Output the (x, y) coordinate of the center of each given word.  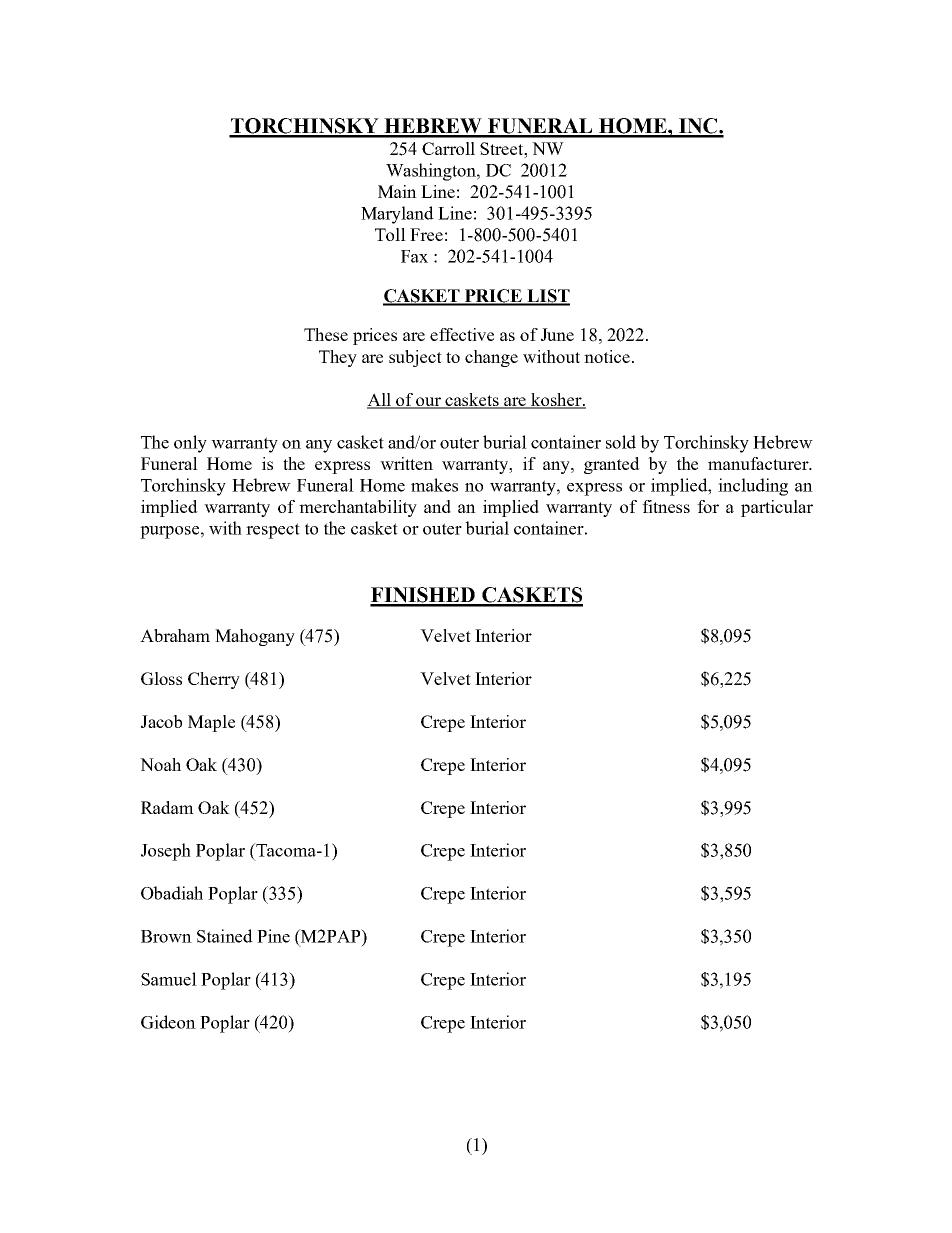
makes (434, 485)
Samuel (169, 979)
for (708, 506)
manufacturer (759, 463)
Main (397, 191)
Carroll (448, 148)
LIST (547, 297)
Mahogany (255, 637)
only (190, 444)
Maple (211, 723)
